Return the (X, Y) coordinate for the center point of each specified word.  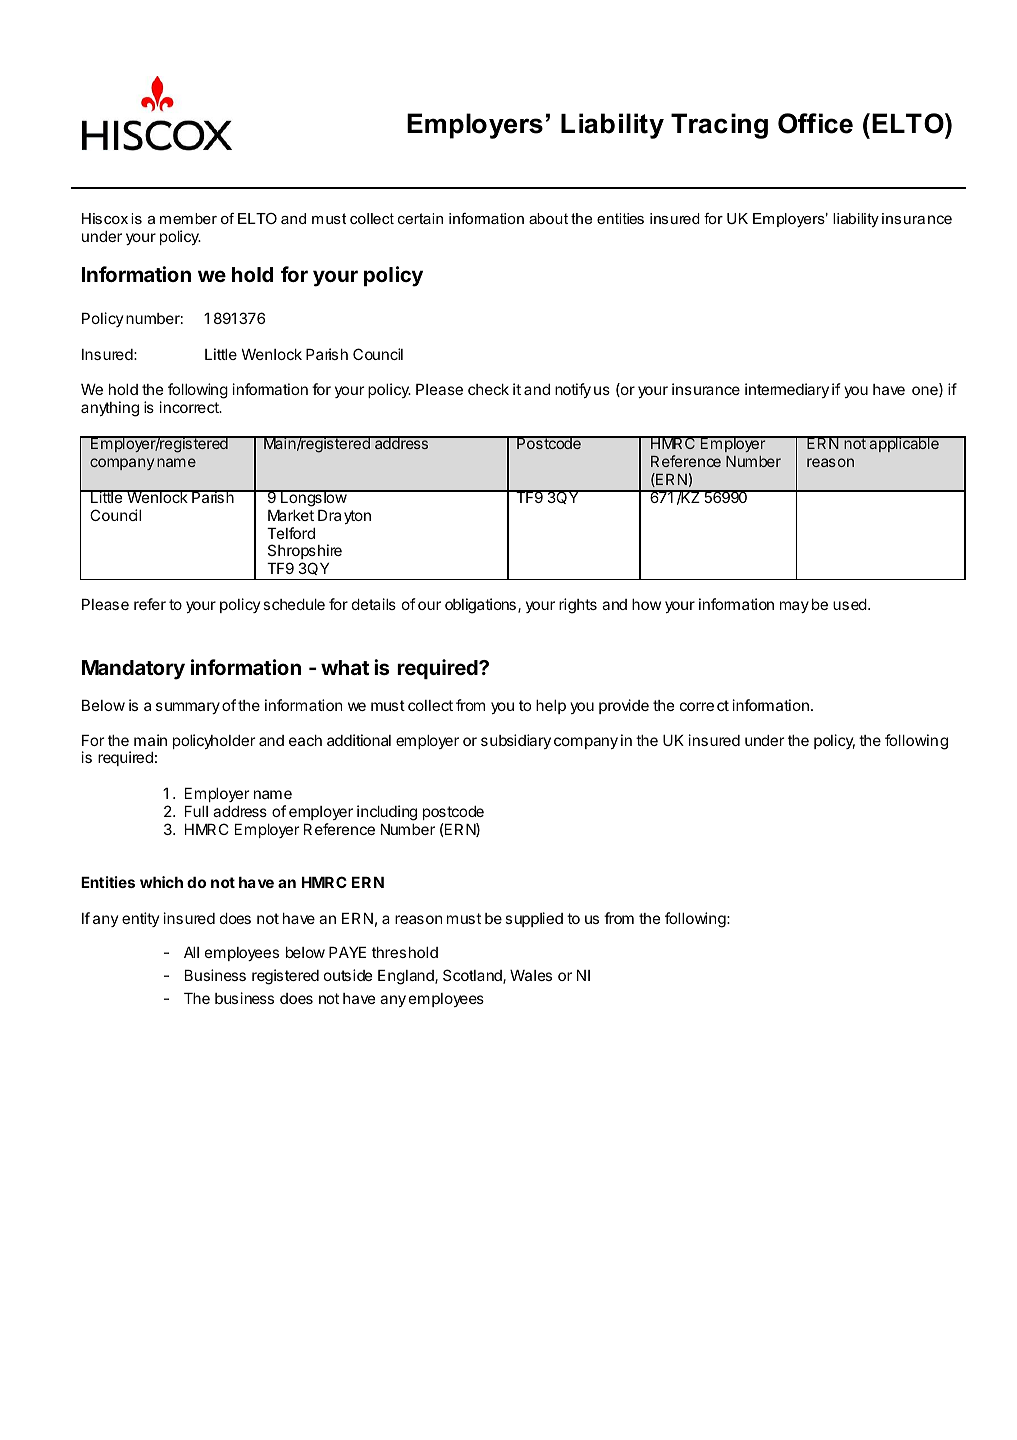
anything (110, 409)
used (850, 604)
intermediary (787, 390)
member (188, 218)
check (488, 389)
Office (815, 123)
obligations (480, 606)
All (191, 952)
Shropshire (305, 553)
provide (624, 706)
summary (188, 708)
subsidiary (516, 741)
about (548, 218)
